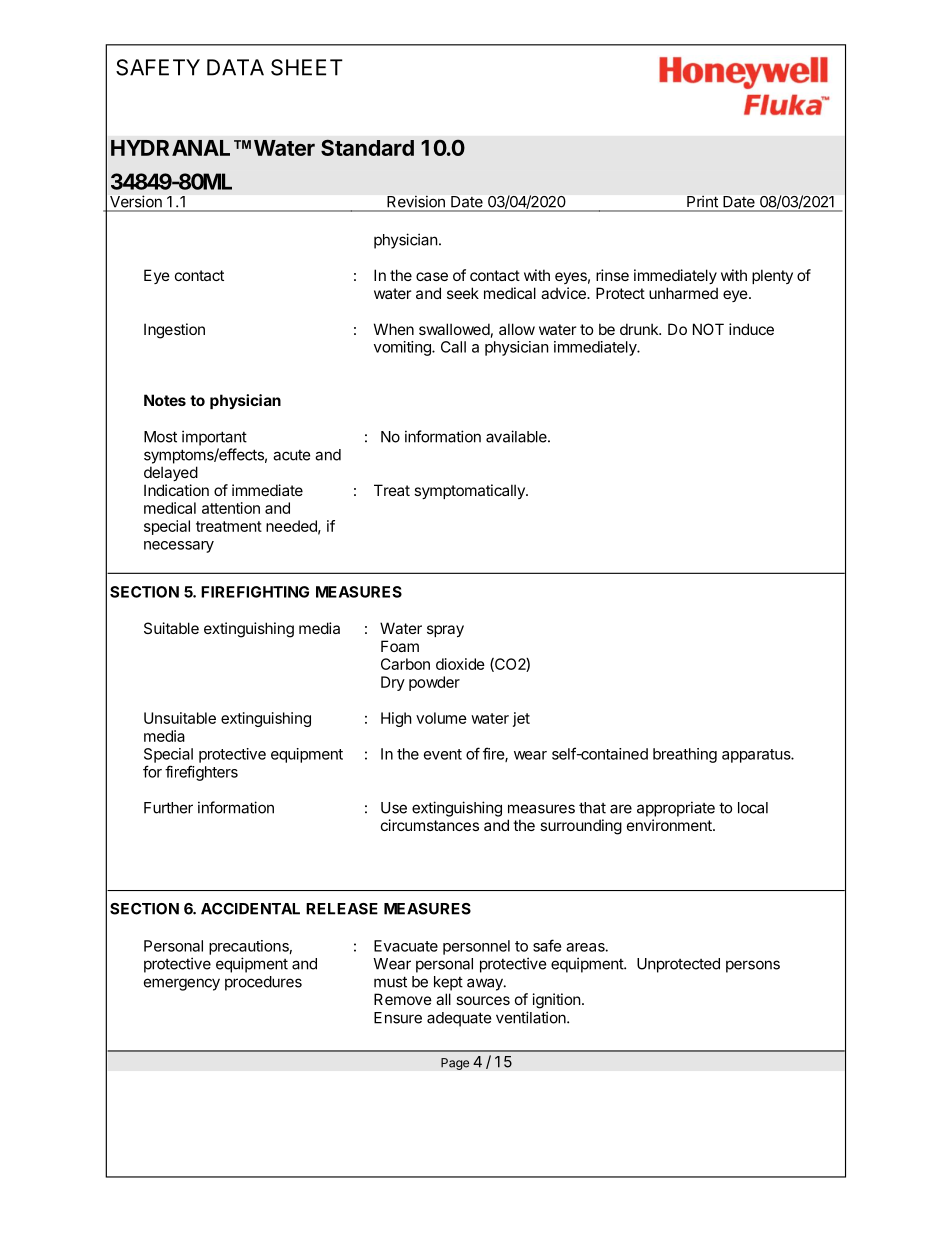  Describe the element at coordinates (263, 983) in the screenshot. I see `procedures` at that location.
